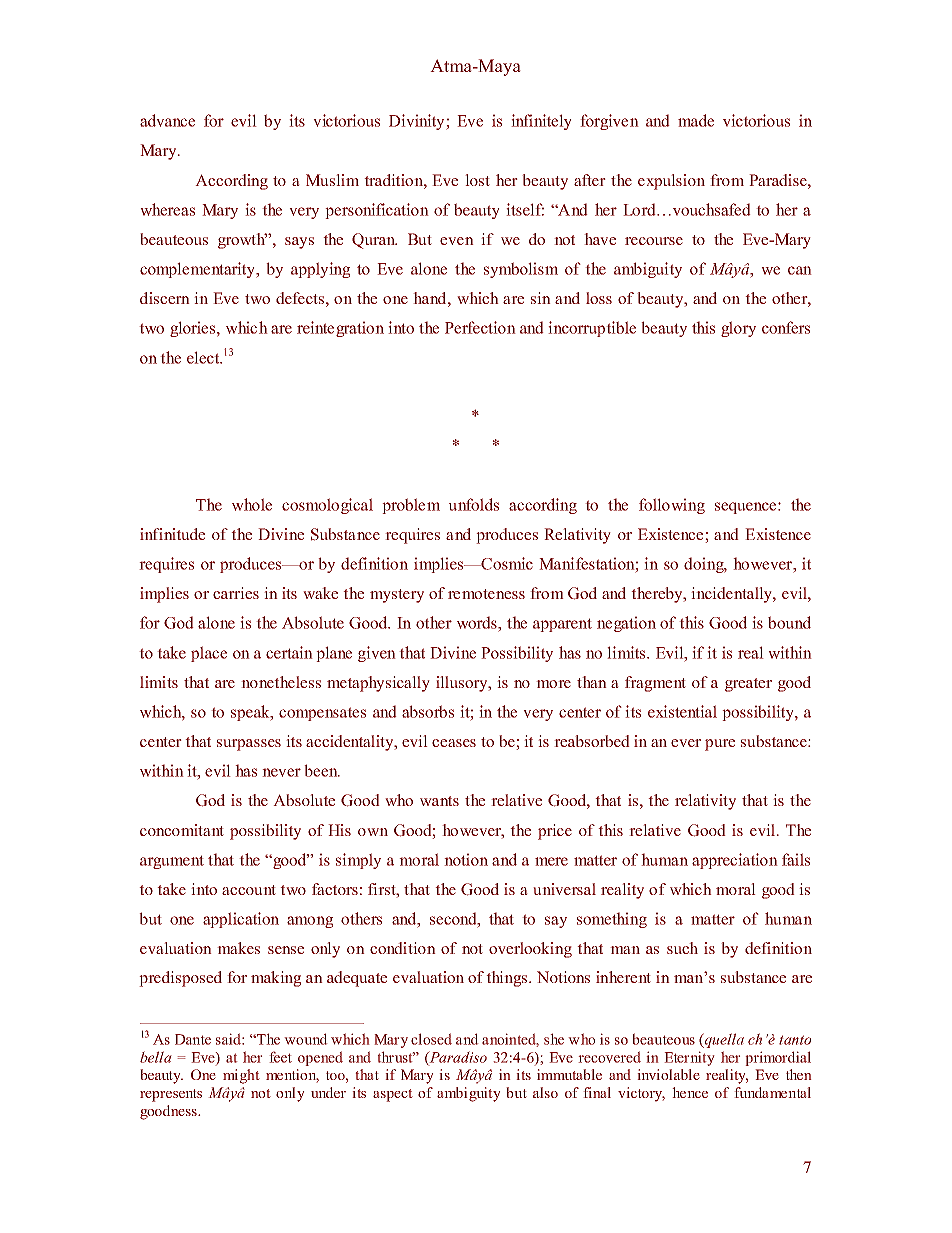  Describe the element at coordinates (689, 1058) in the screenshot. I see `Eternity` at that location.
